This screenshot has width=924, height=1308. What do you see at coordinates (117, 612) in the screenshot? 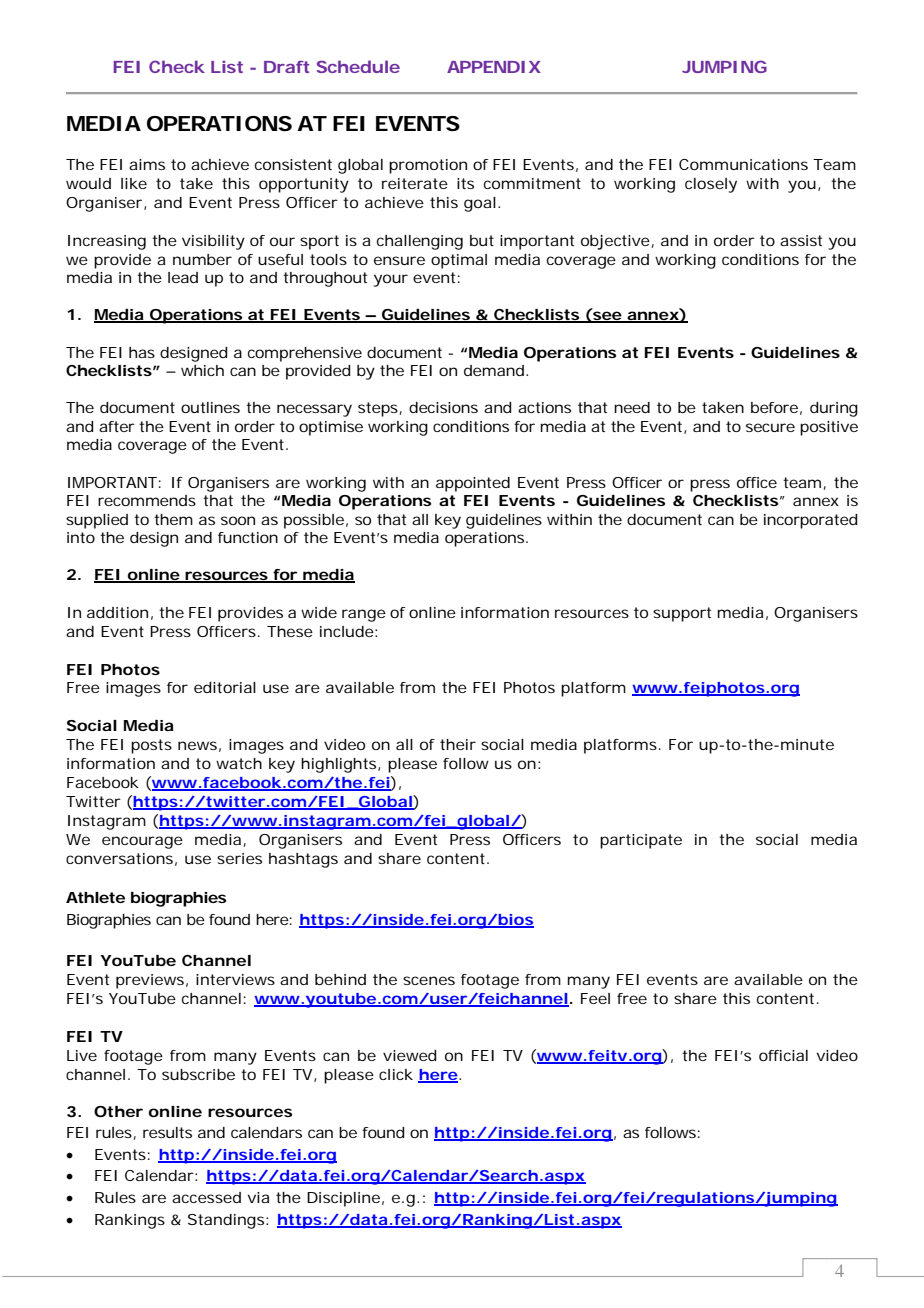
I see `addition` at bounding box center [117, 612].
